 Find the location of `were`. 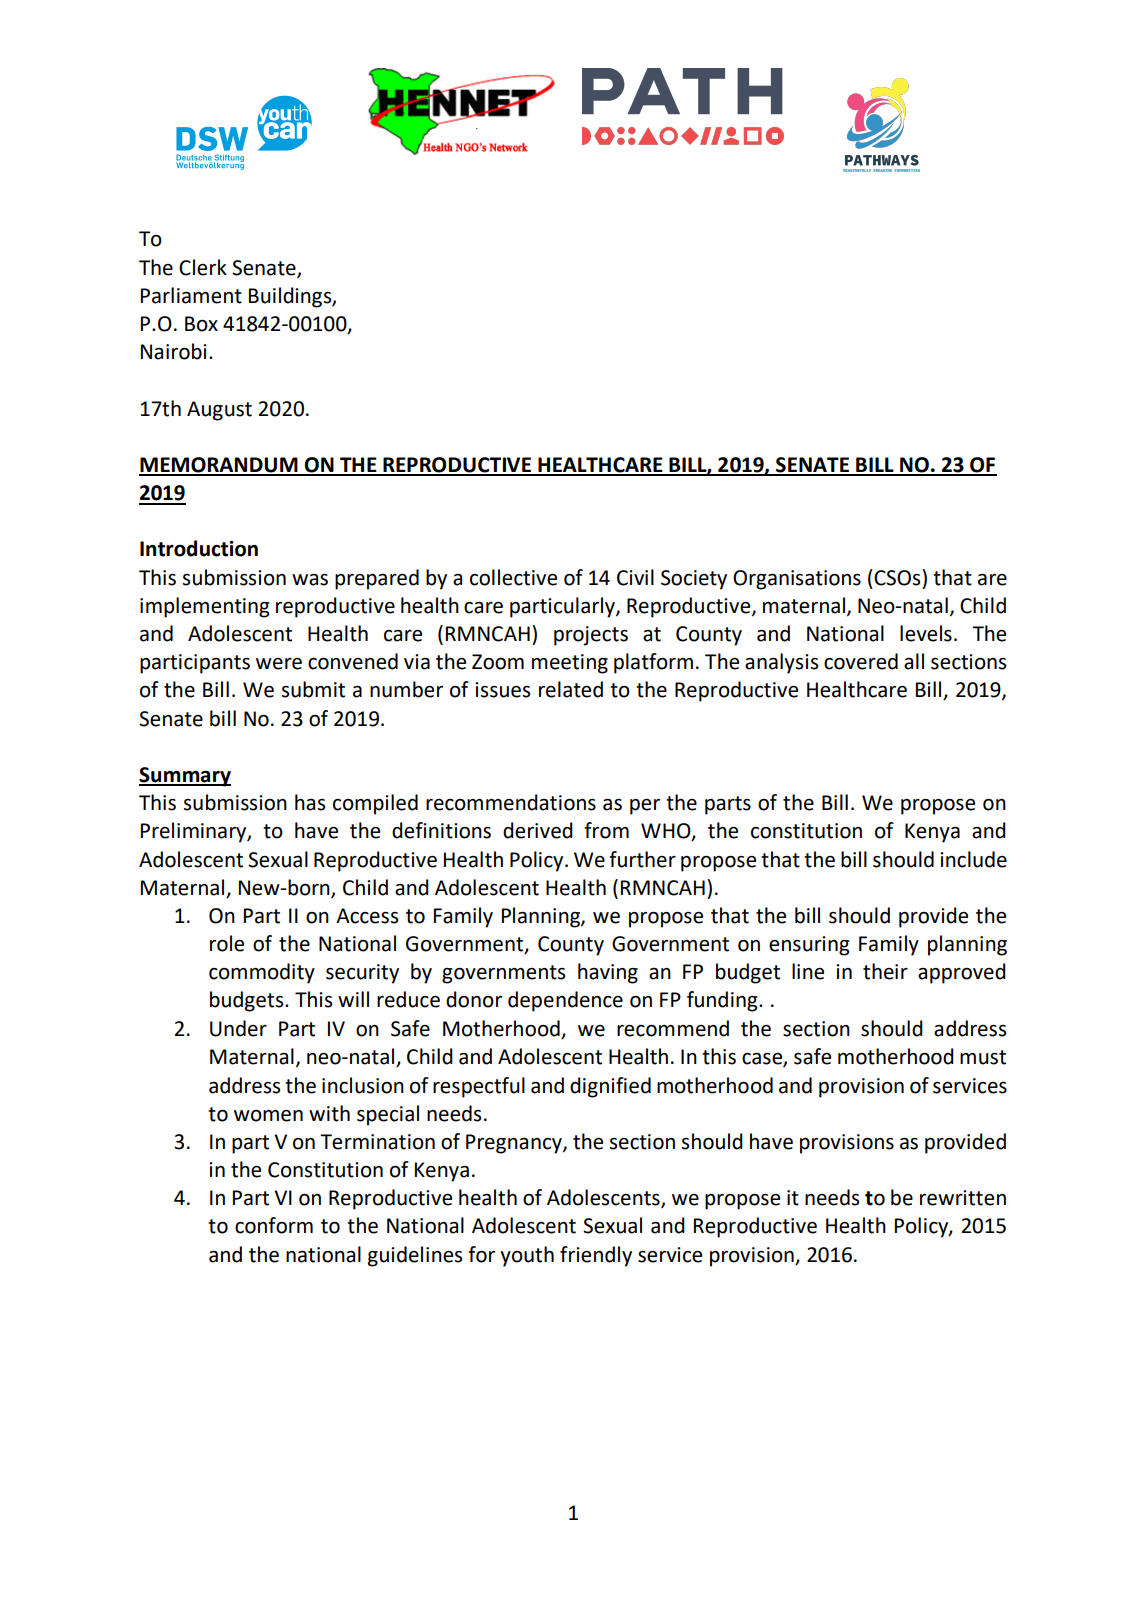

were is located at coordinates (279, 664).
